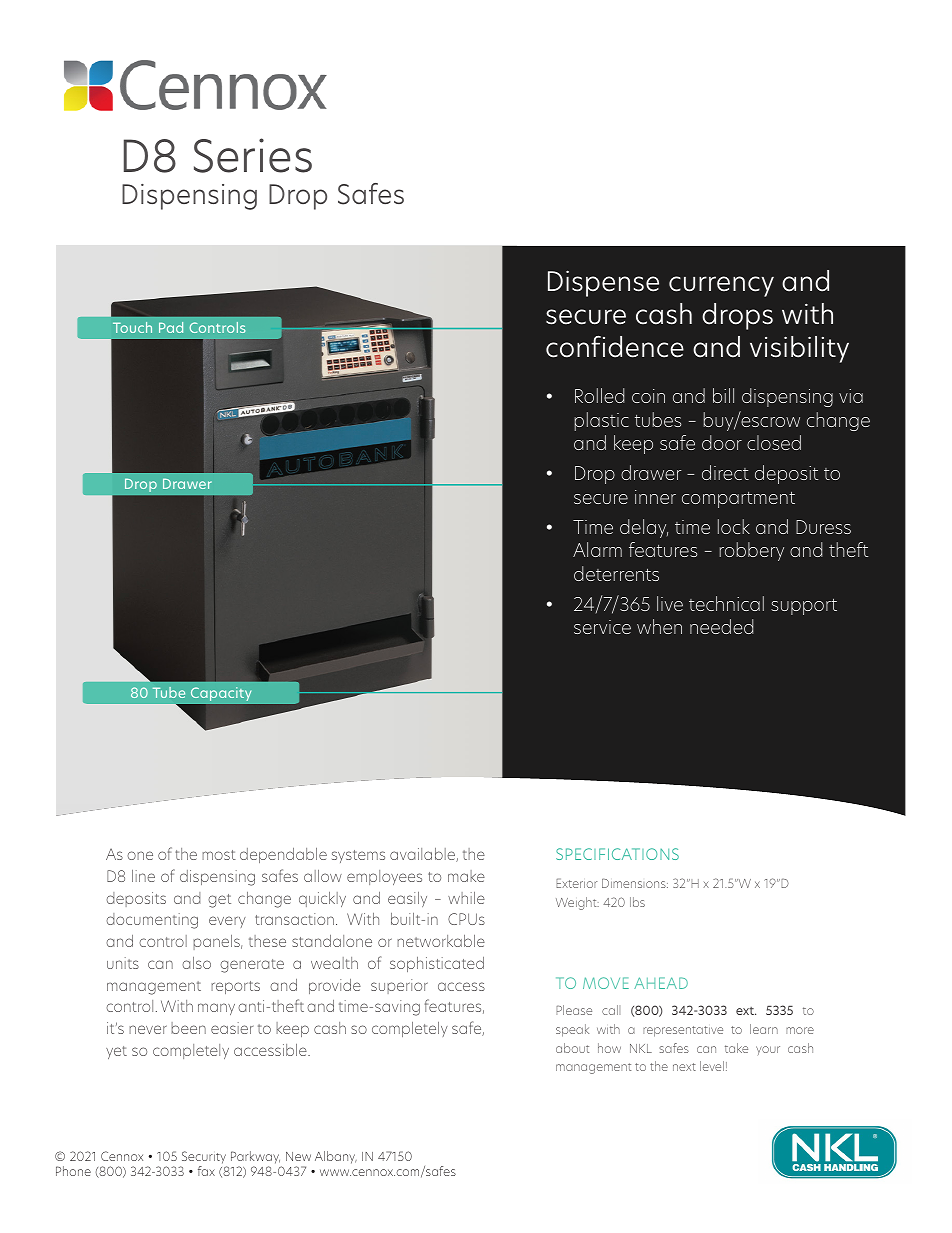  Describe the element at coordinates (203, 1159) in the page. I see `Security` at that location.
